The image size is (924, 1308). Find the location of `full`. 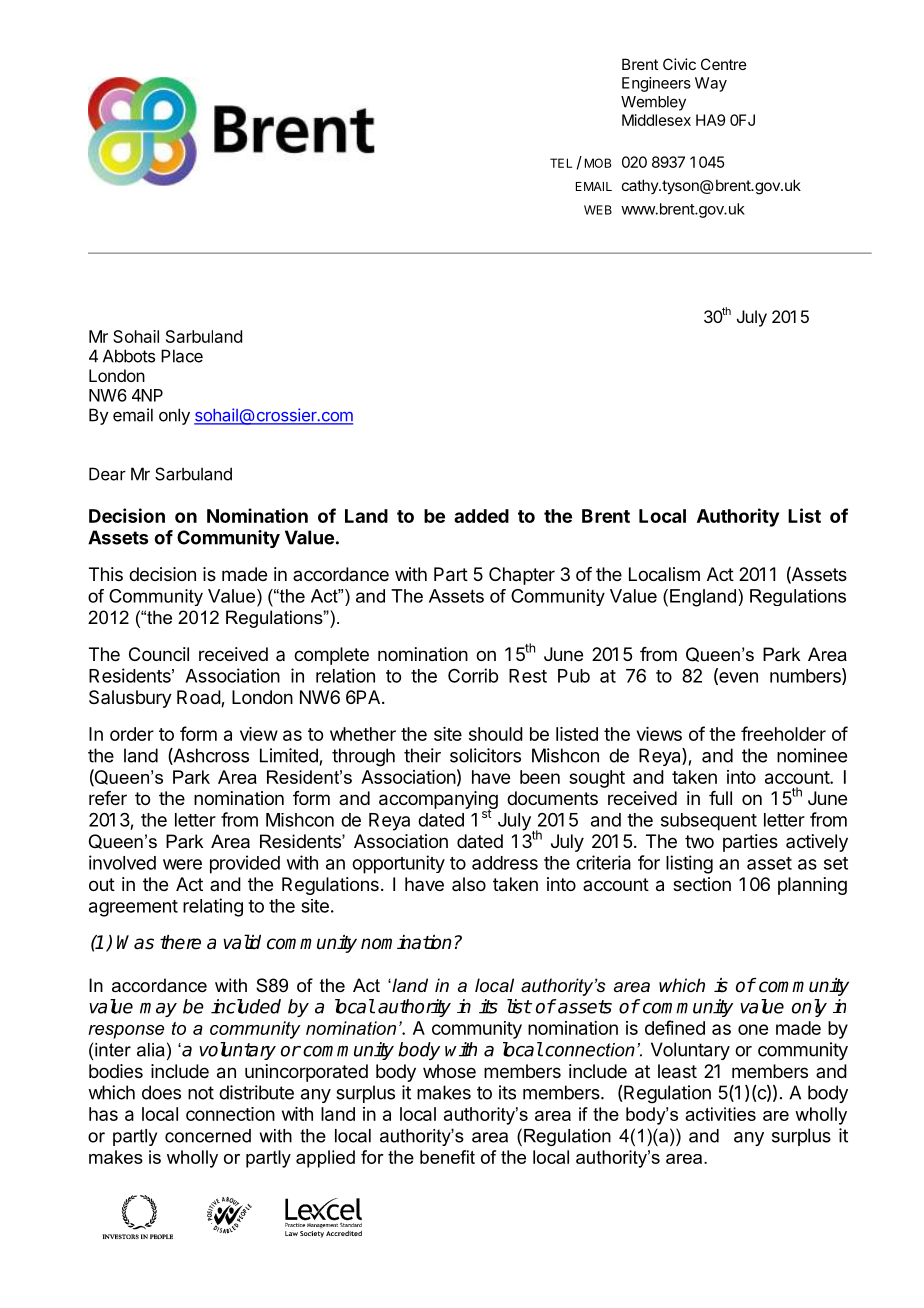

full is located at coordinates (720, 798).
